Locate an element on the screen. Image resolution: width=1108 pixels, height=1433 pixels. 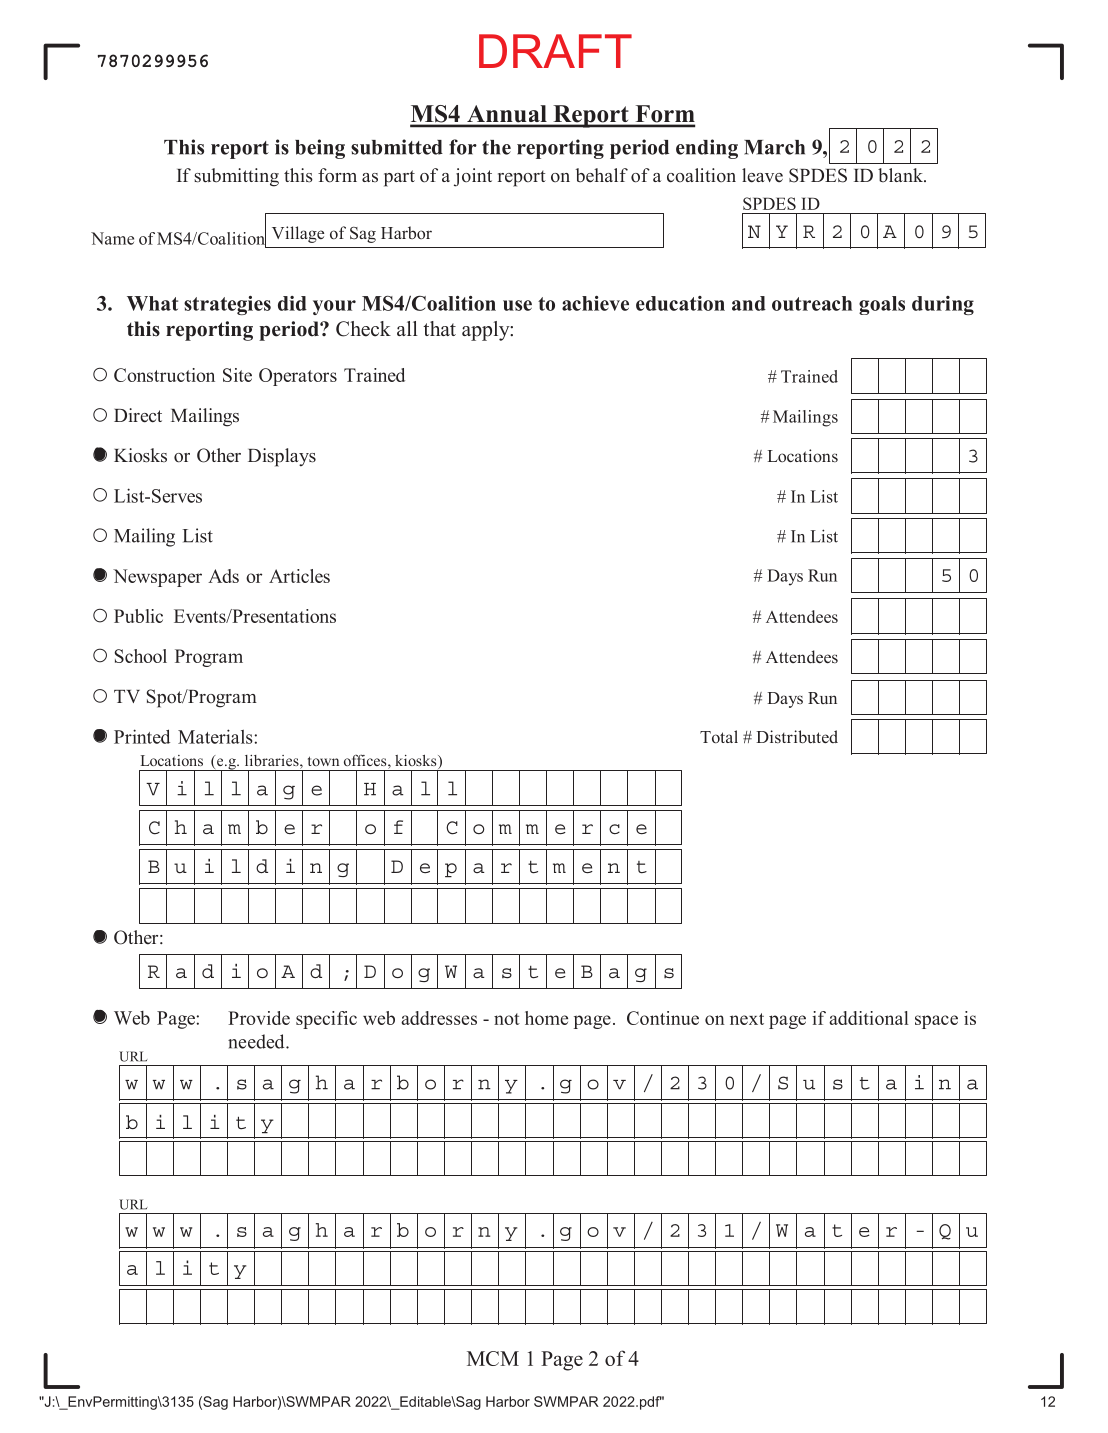
Materials is located at coordinates (215, 736).
